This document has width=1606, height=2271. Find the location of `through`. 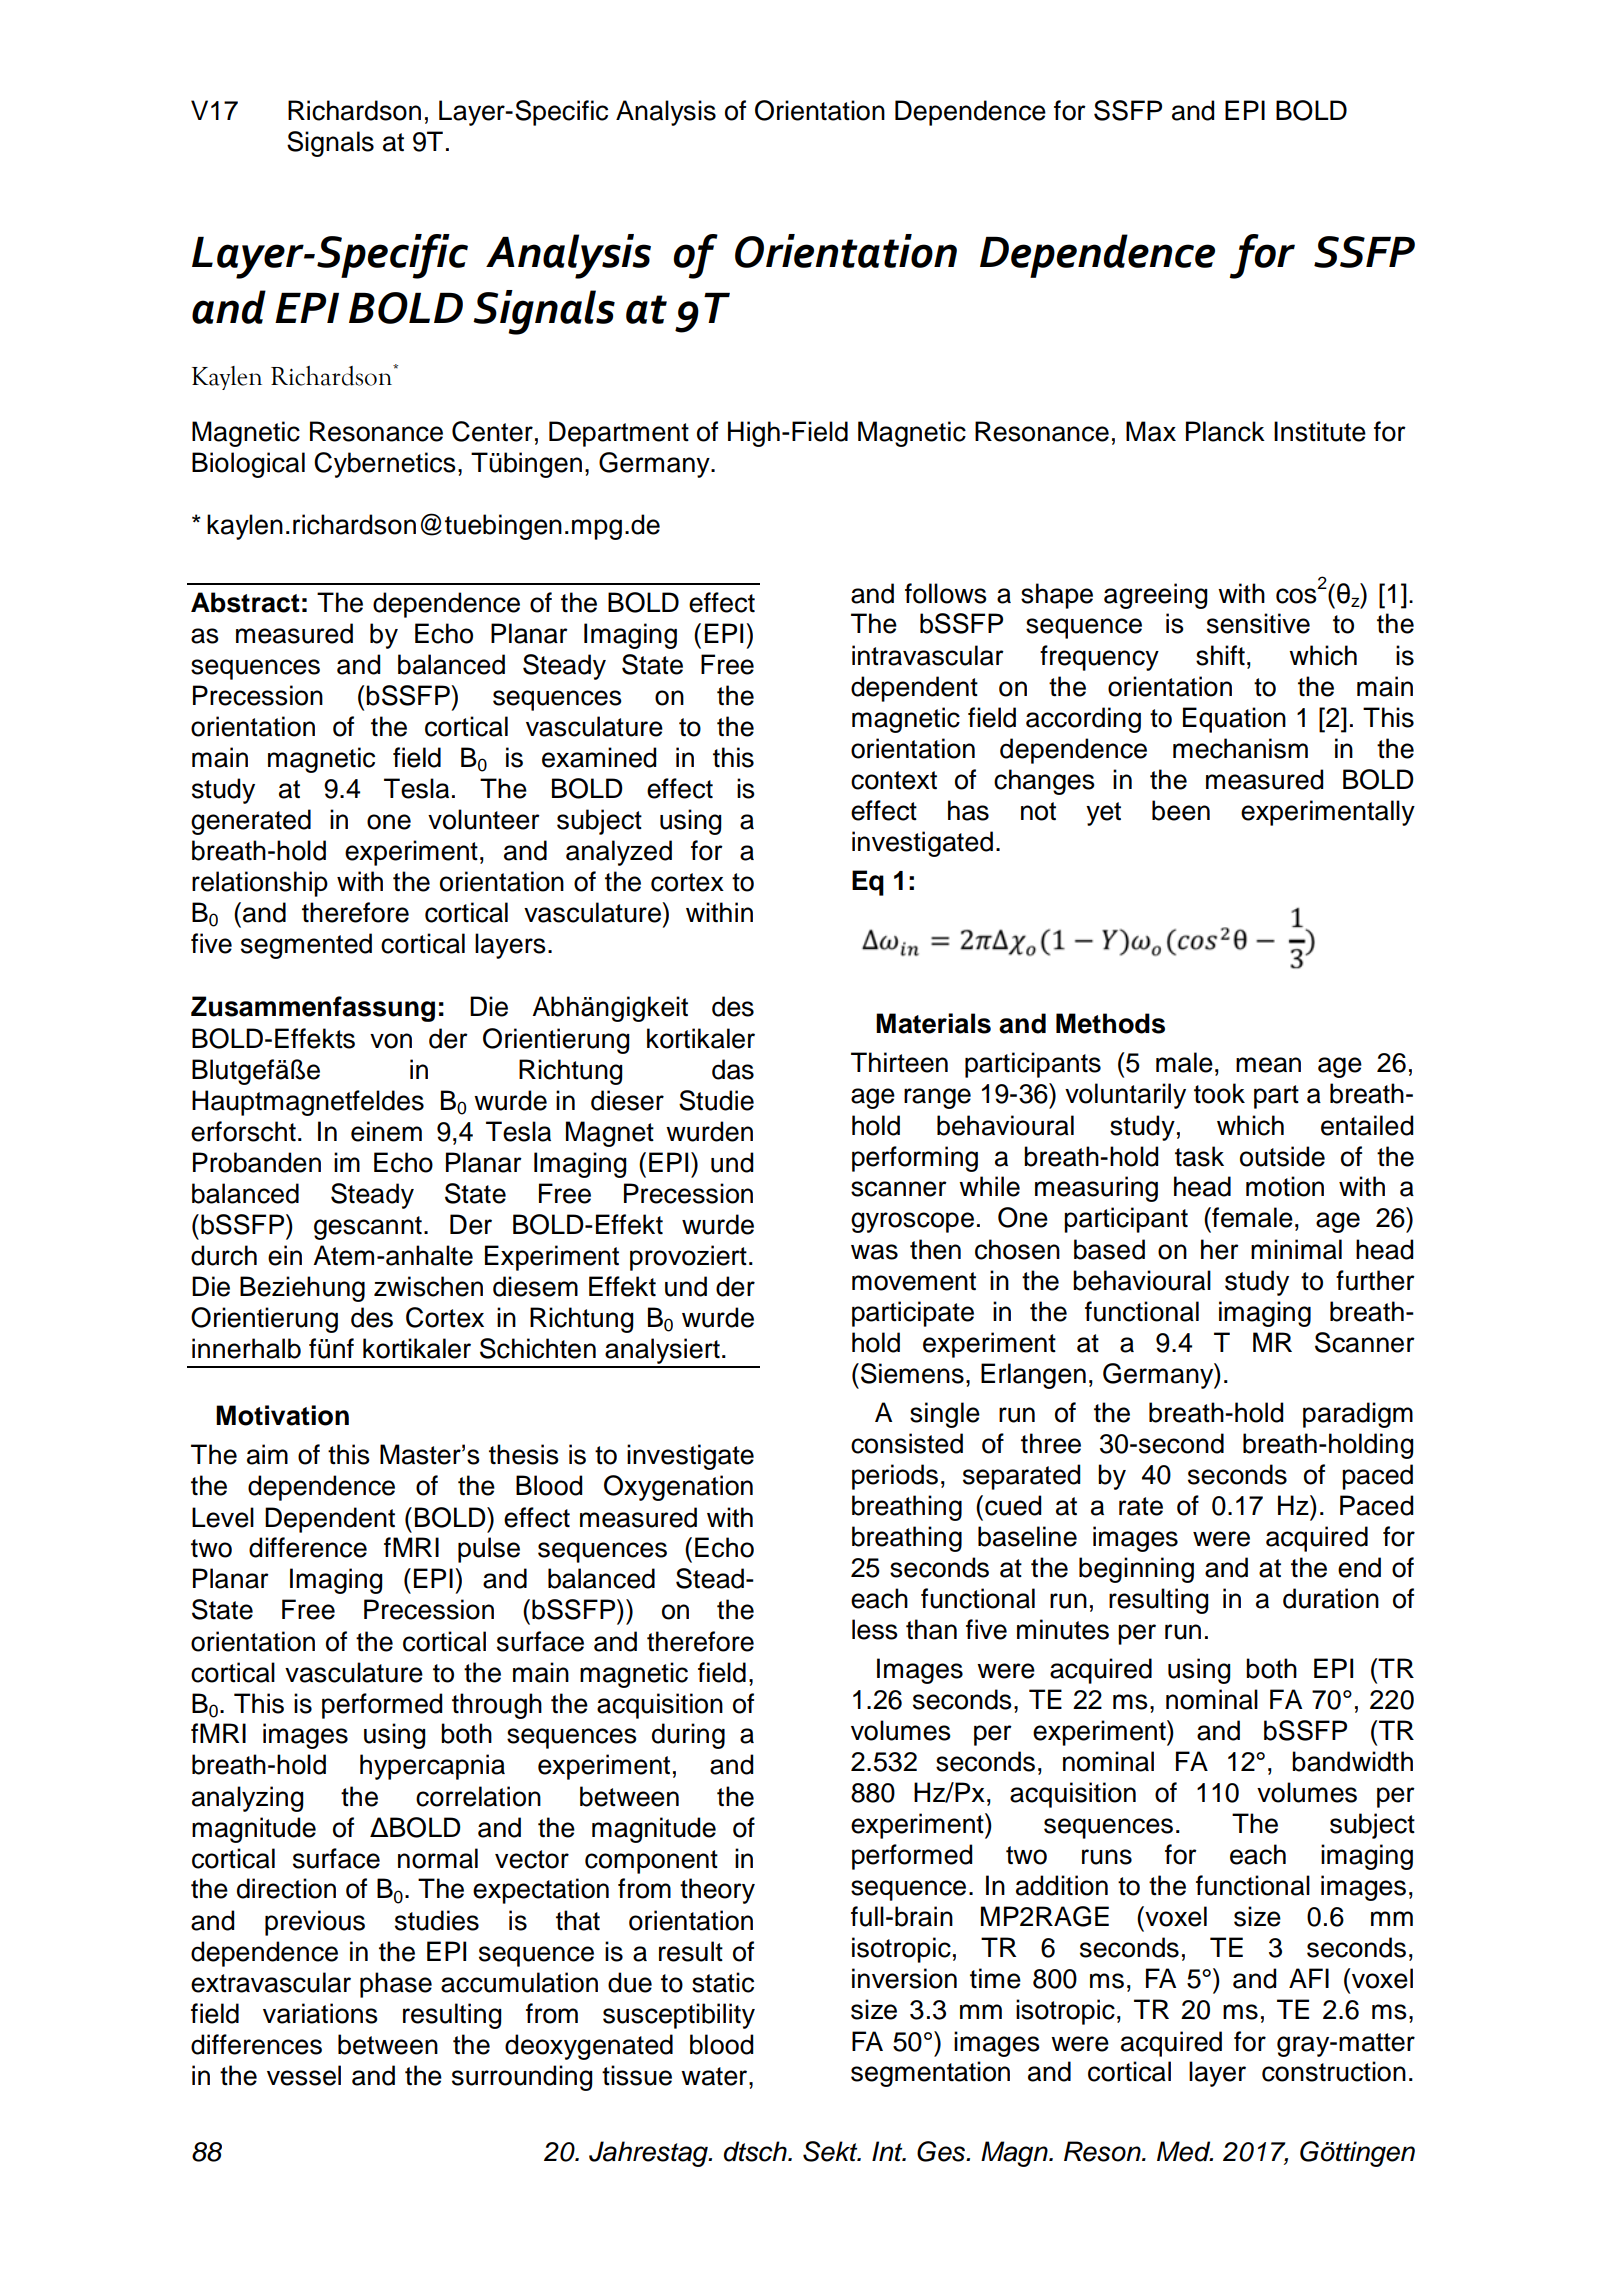

through is located at coordinates (497, 1706).
